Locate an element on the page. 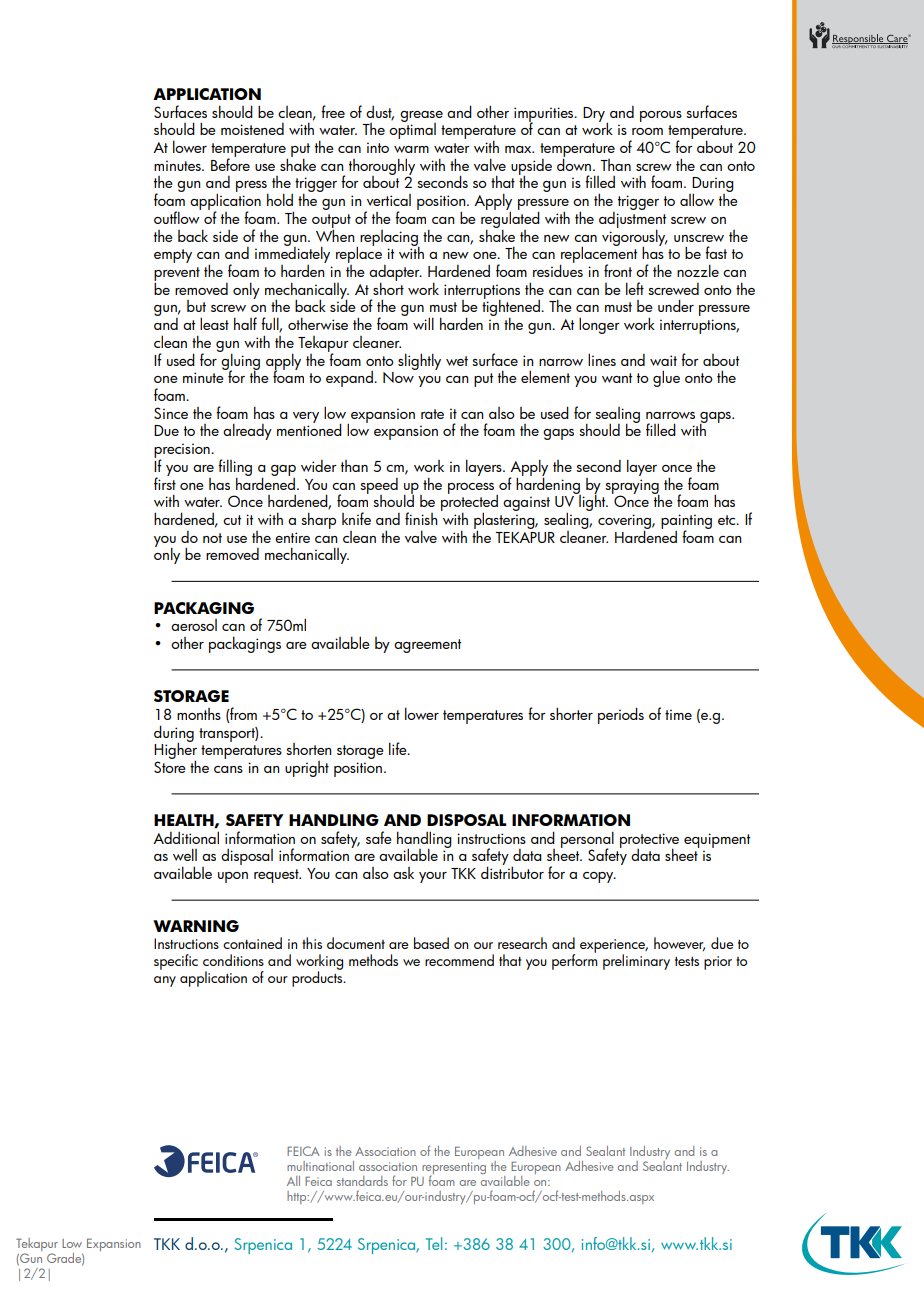 Image resolution: width=924 pixels, height=1308 pixels. aerosol is located at coordinates (194, 625).
